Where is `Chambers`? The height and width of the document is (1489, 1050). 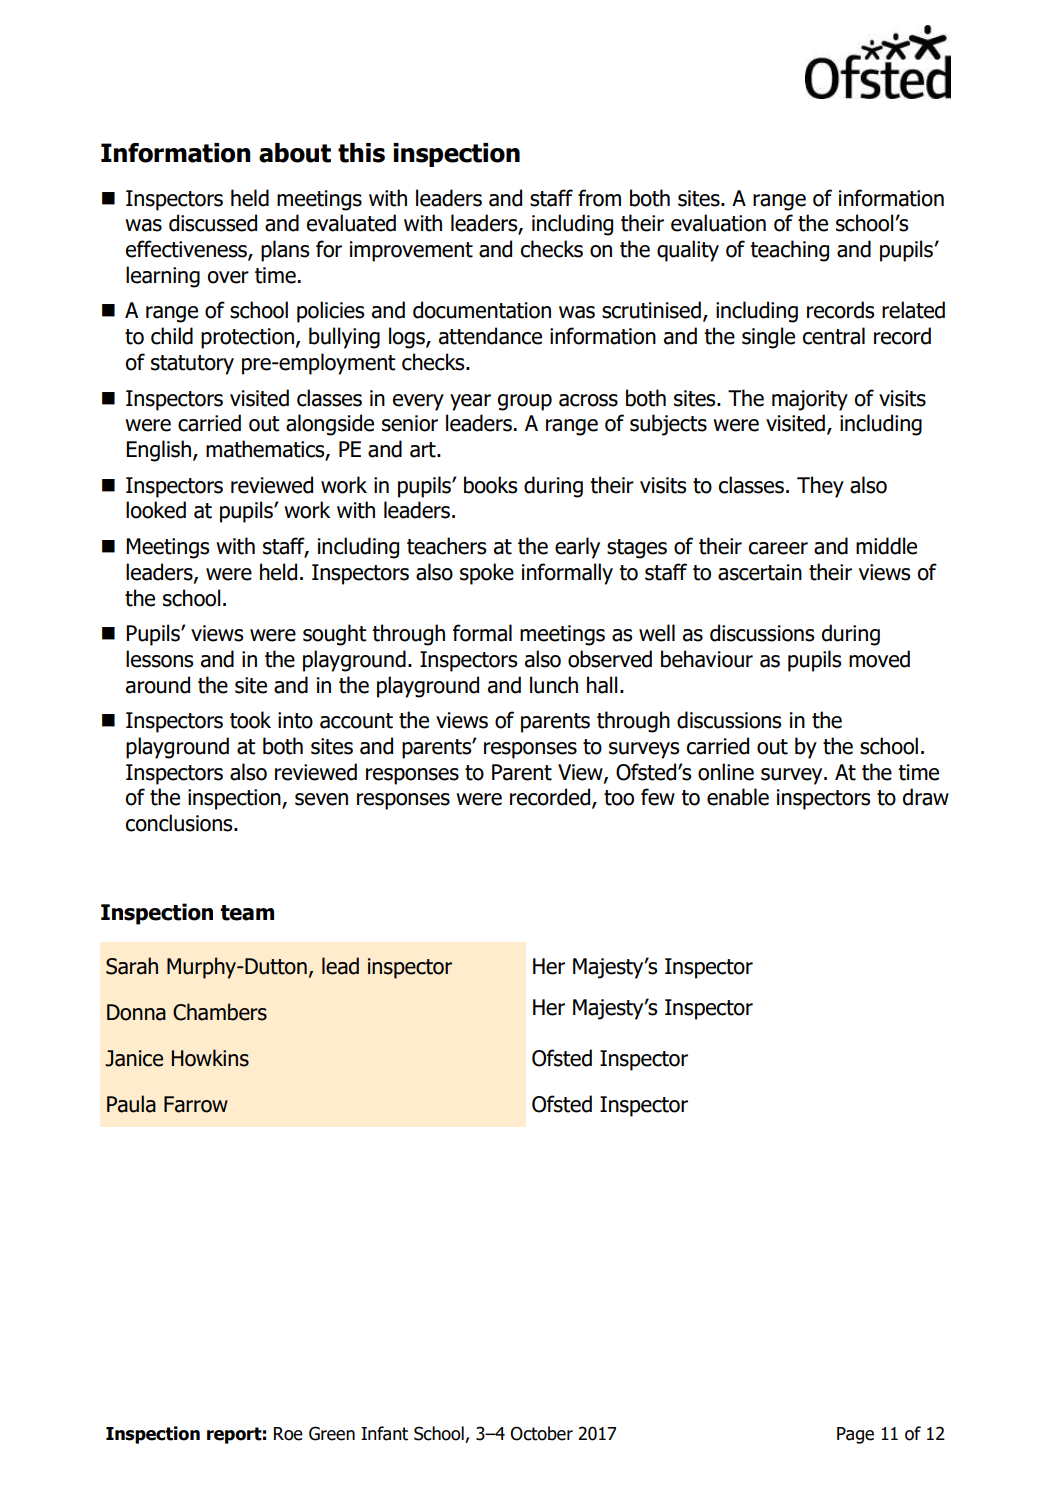
Chambers is located at coordinates (220, 1012).
